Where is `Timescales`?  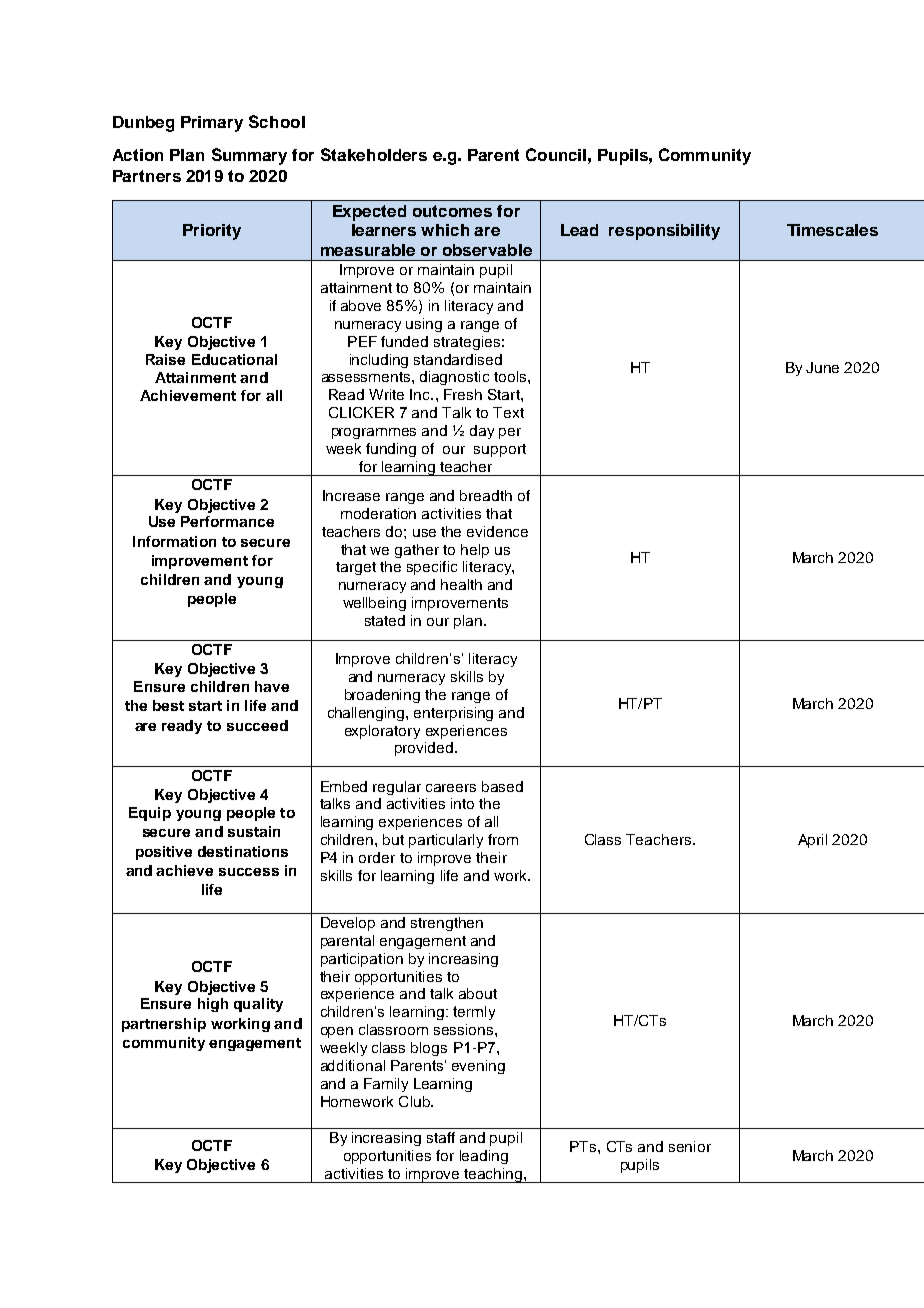 Timescales is located at coordinates (832, 230).
